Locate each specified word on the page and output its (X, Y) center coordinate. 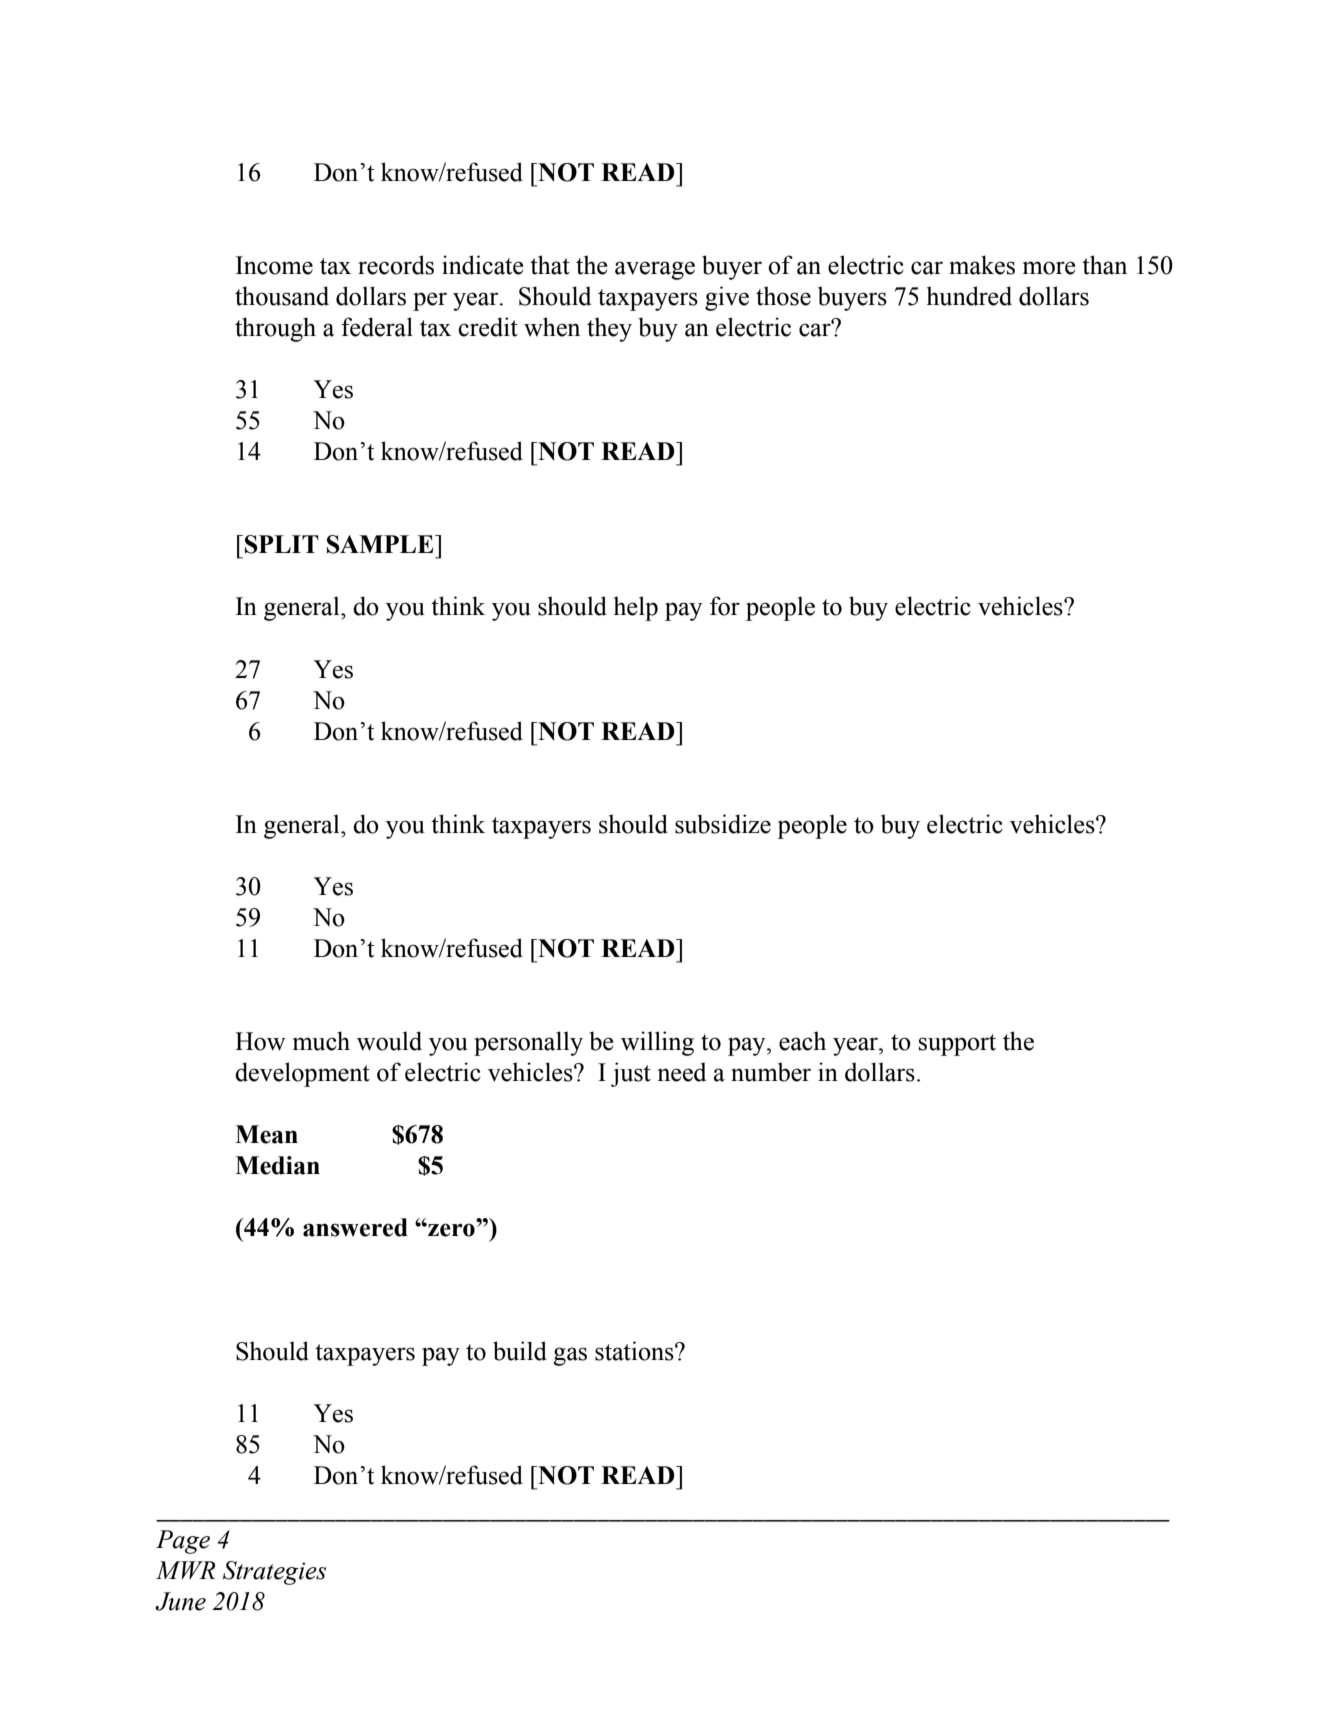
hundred (969, 296)
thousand (282, 296)
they (609, 329)
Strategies (274, 1573)
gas (570, 1356)
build (520, 1351)
